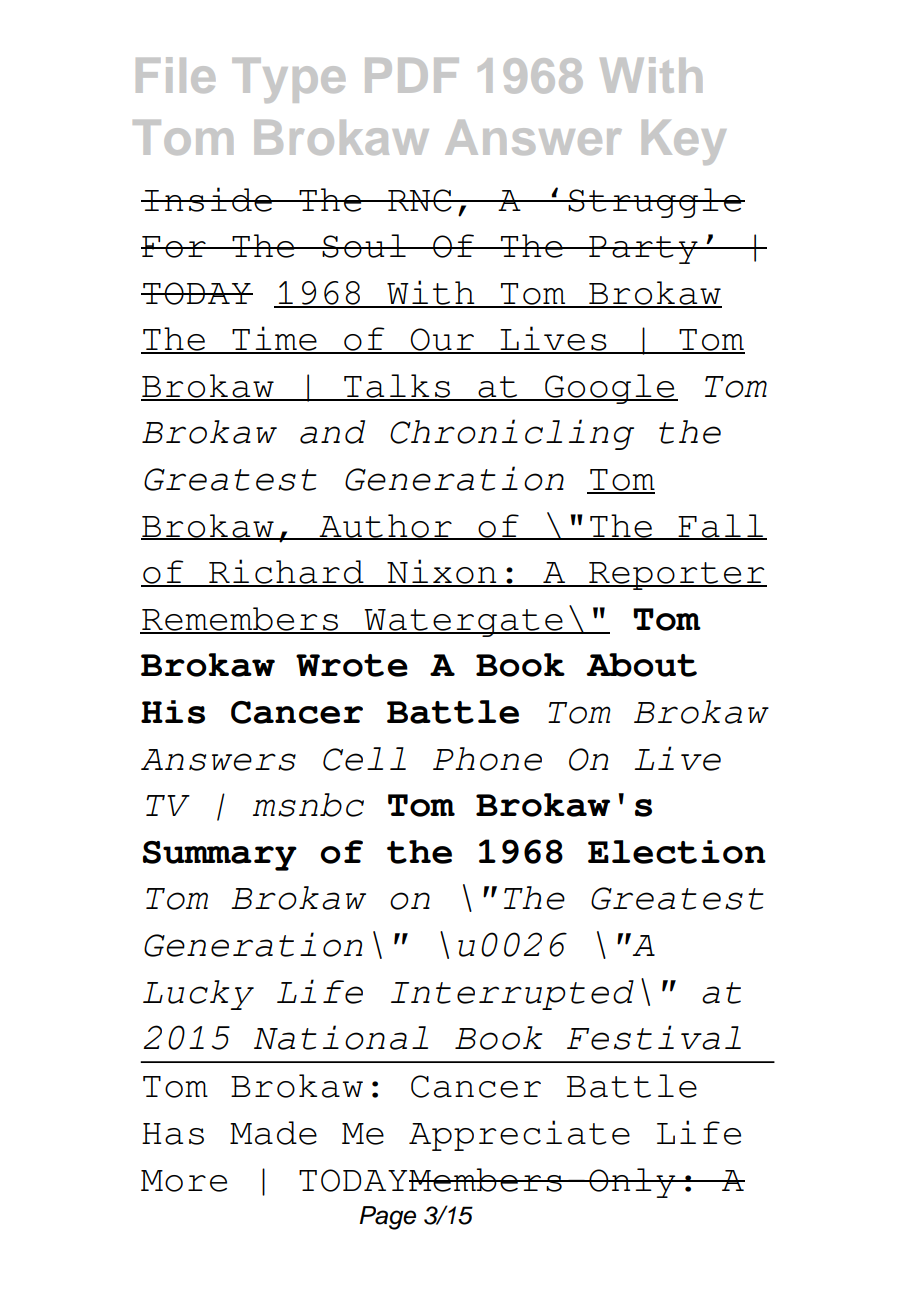 Image resolution: width=924 pixels, height=1303 pixels. I want to click on Summary, so click(220, 856).
